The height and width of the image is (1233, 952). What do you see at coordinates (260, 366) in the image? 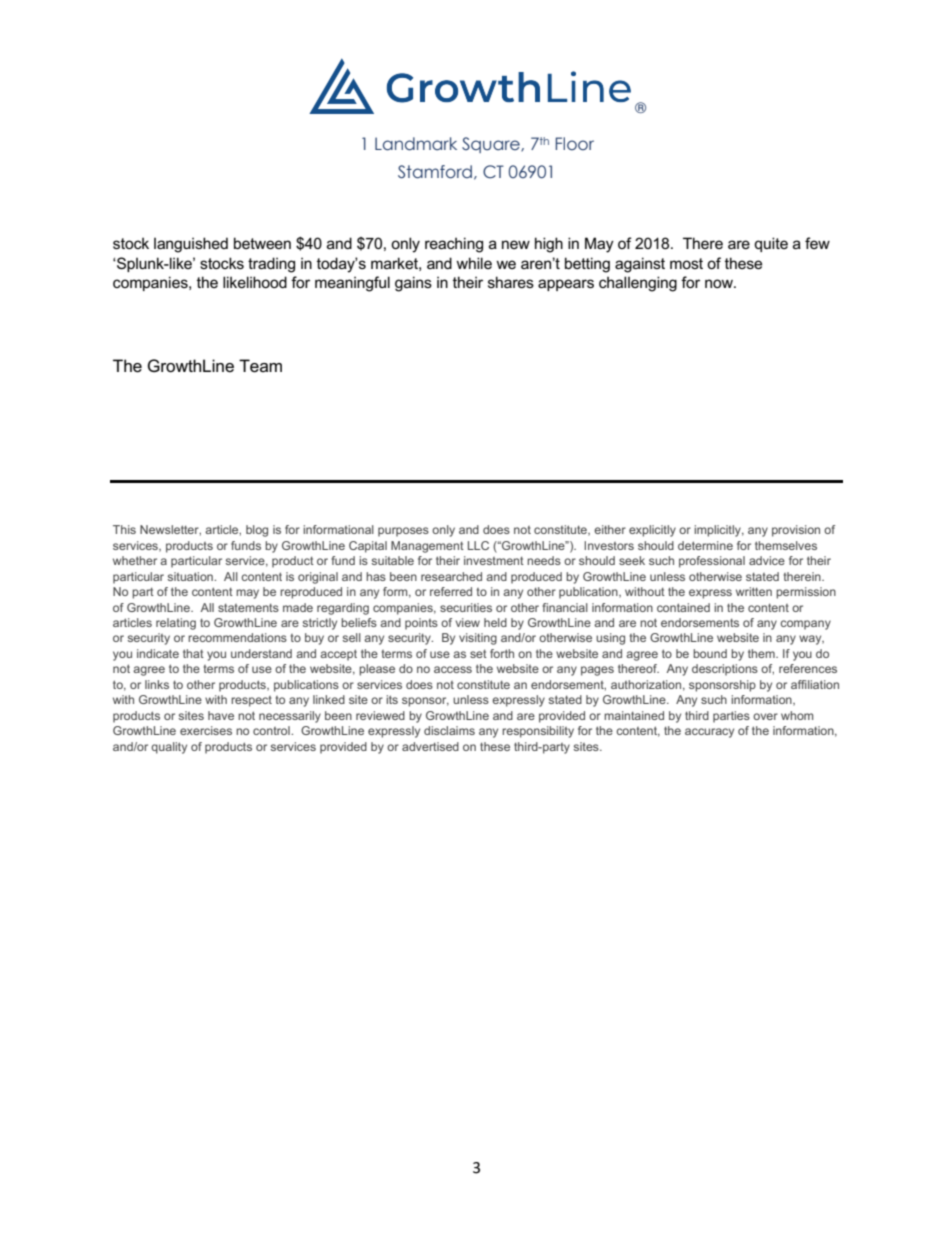
I see `Team` at bounding box center [260, 366].
